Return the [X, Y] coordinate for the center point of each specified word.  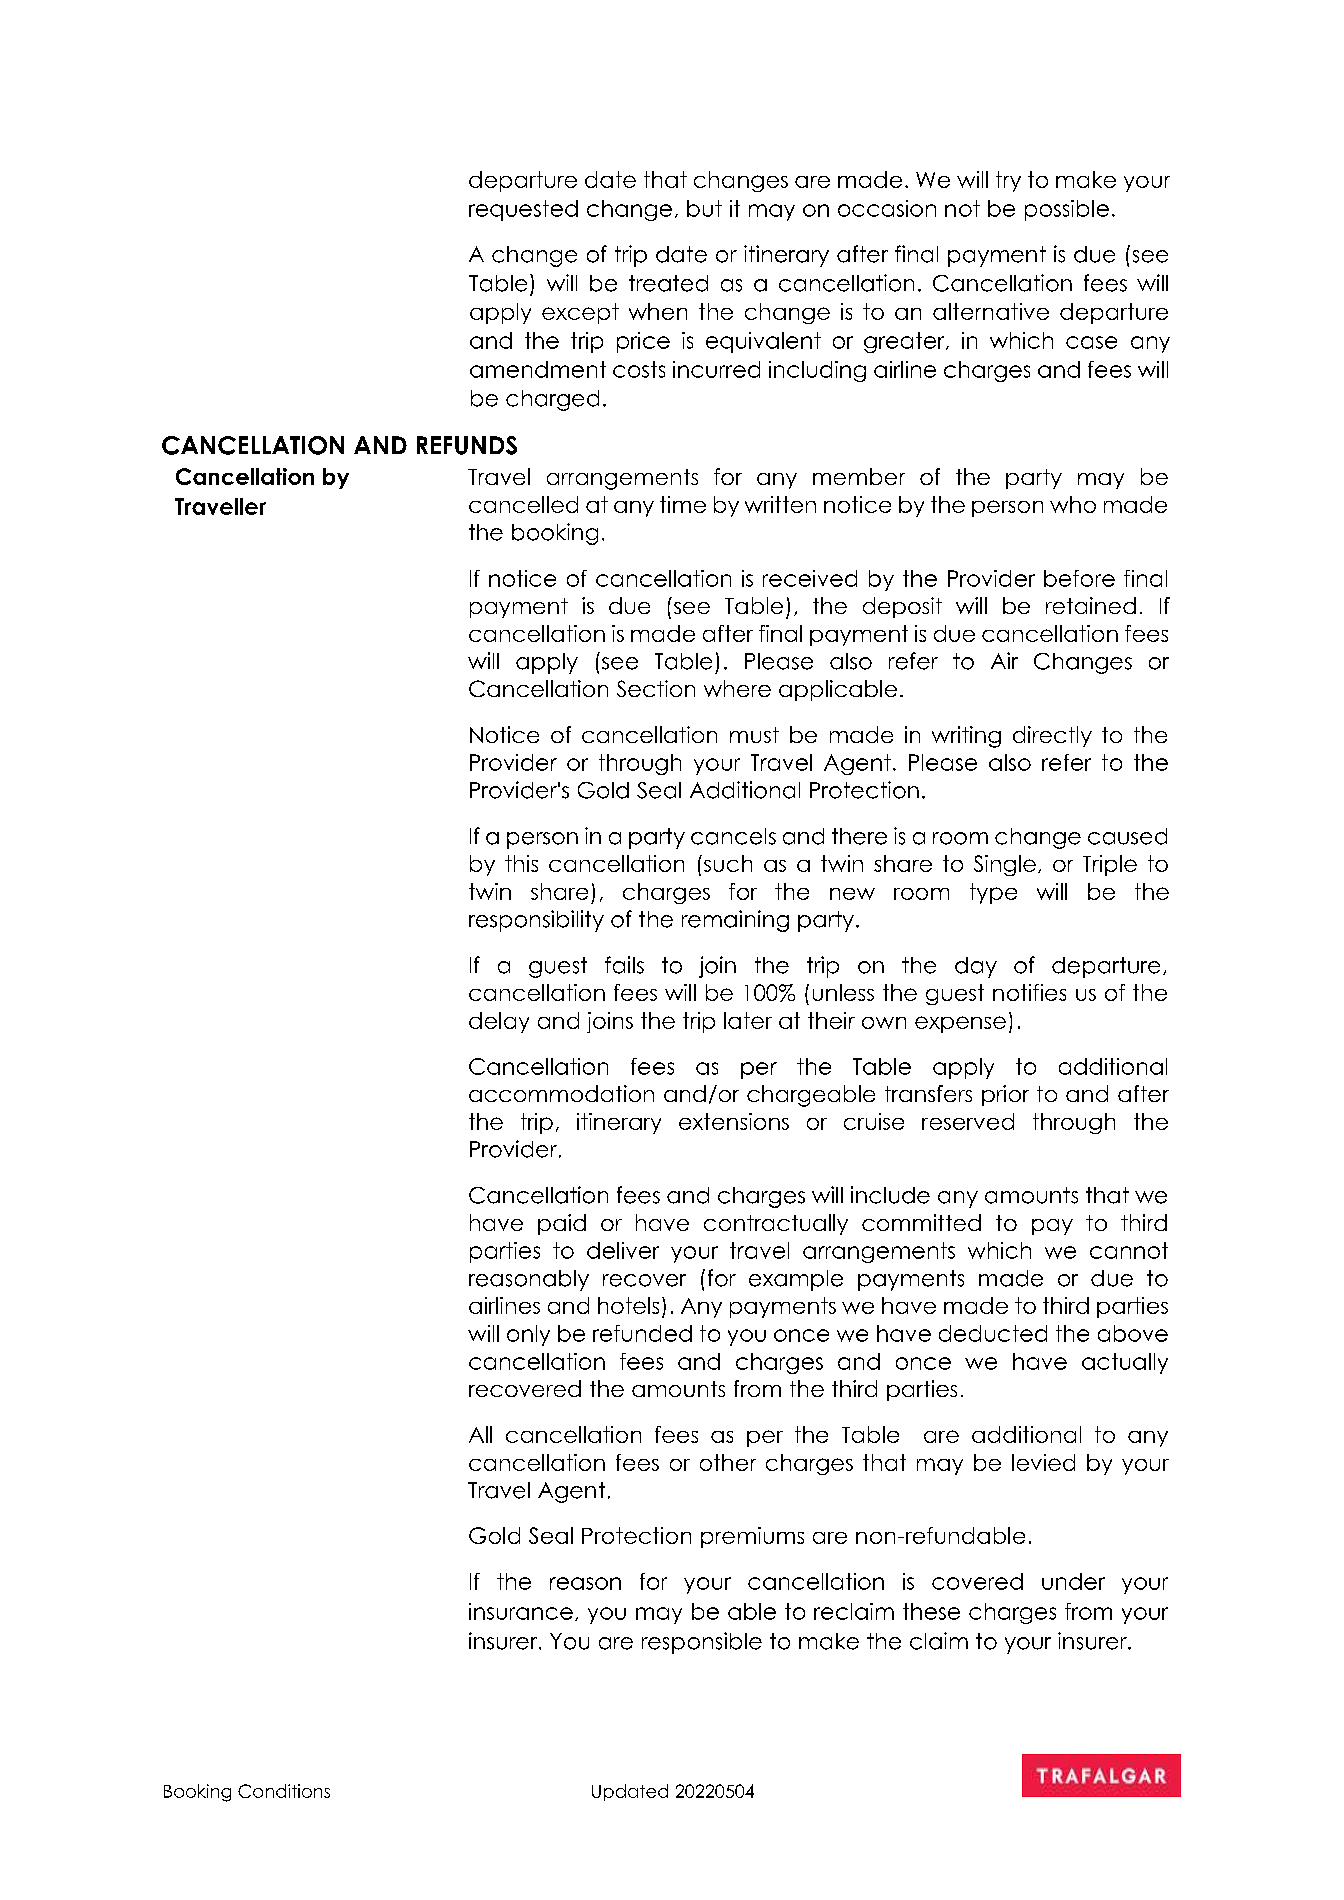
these [931, 1611]
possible [1067, 210]
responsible [702, 1643]
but [704, 208]
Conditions [284, 1791]
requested [523, 210]
